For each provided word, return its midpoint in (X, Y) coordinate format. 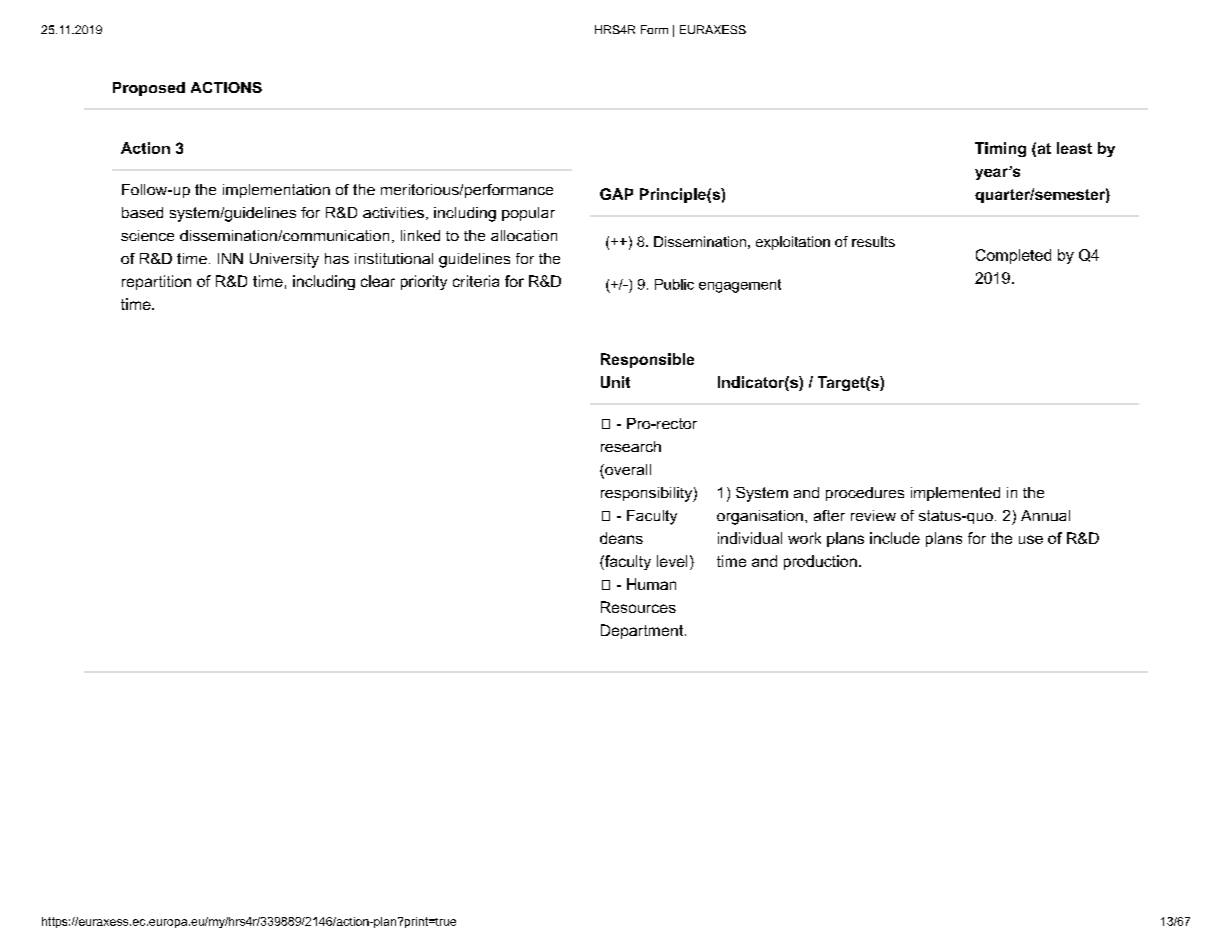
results (873, 241)
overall (627, 471)
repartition (156, 282)
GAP (616, 194)
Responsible (647, 360)
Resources (638, 607)
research (631, 446)
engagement (740, 286)
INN (230, 258)
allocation (524, 235)
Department (643, 631)
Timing (1000, 149)
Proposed (149, 89)
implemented (955, 494)
